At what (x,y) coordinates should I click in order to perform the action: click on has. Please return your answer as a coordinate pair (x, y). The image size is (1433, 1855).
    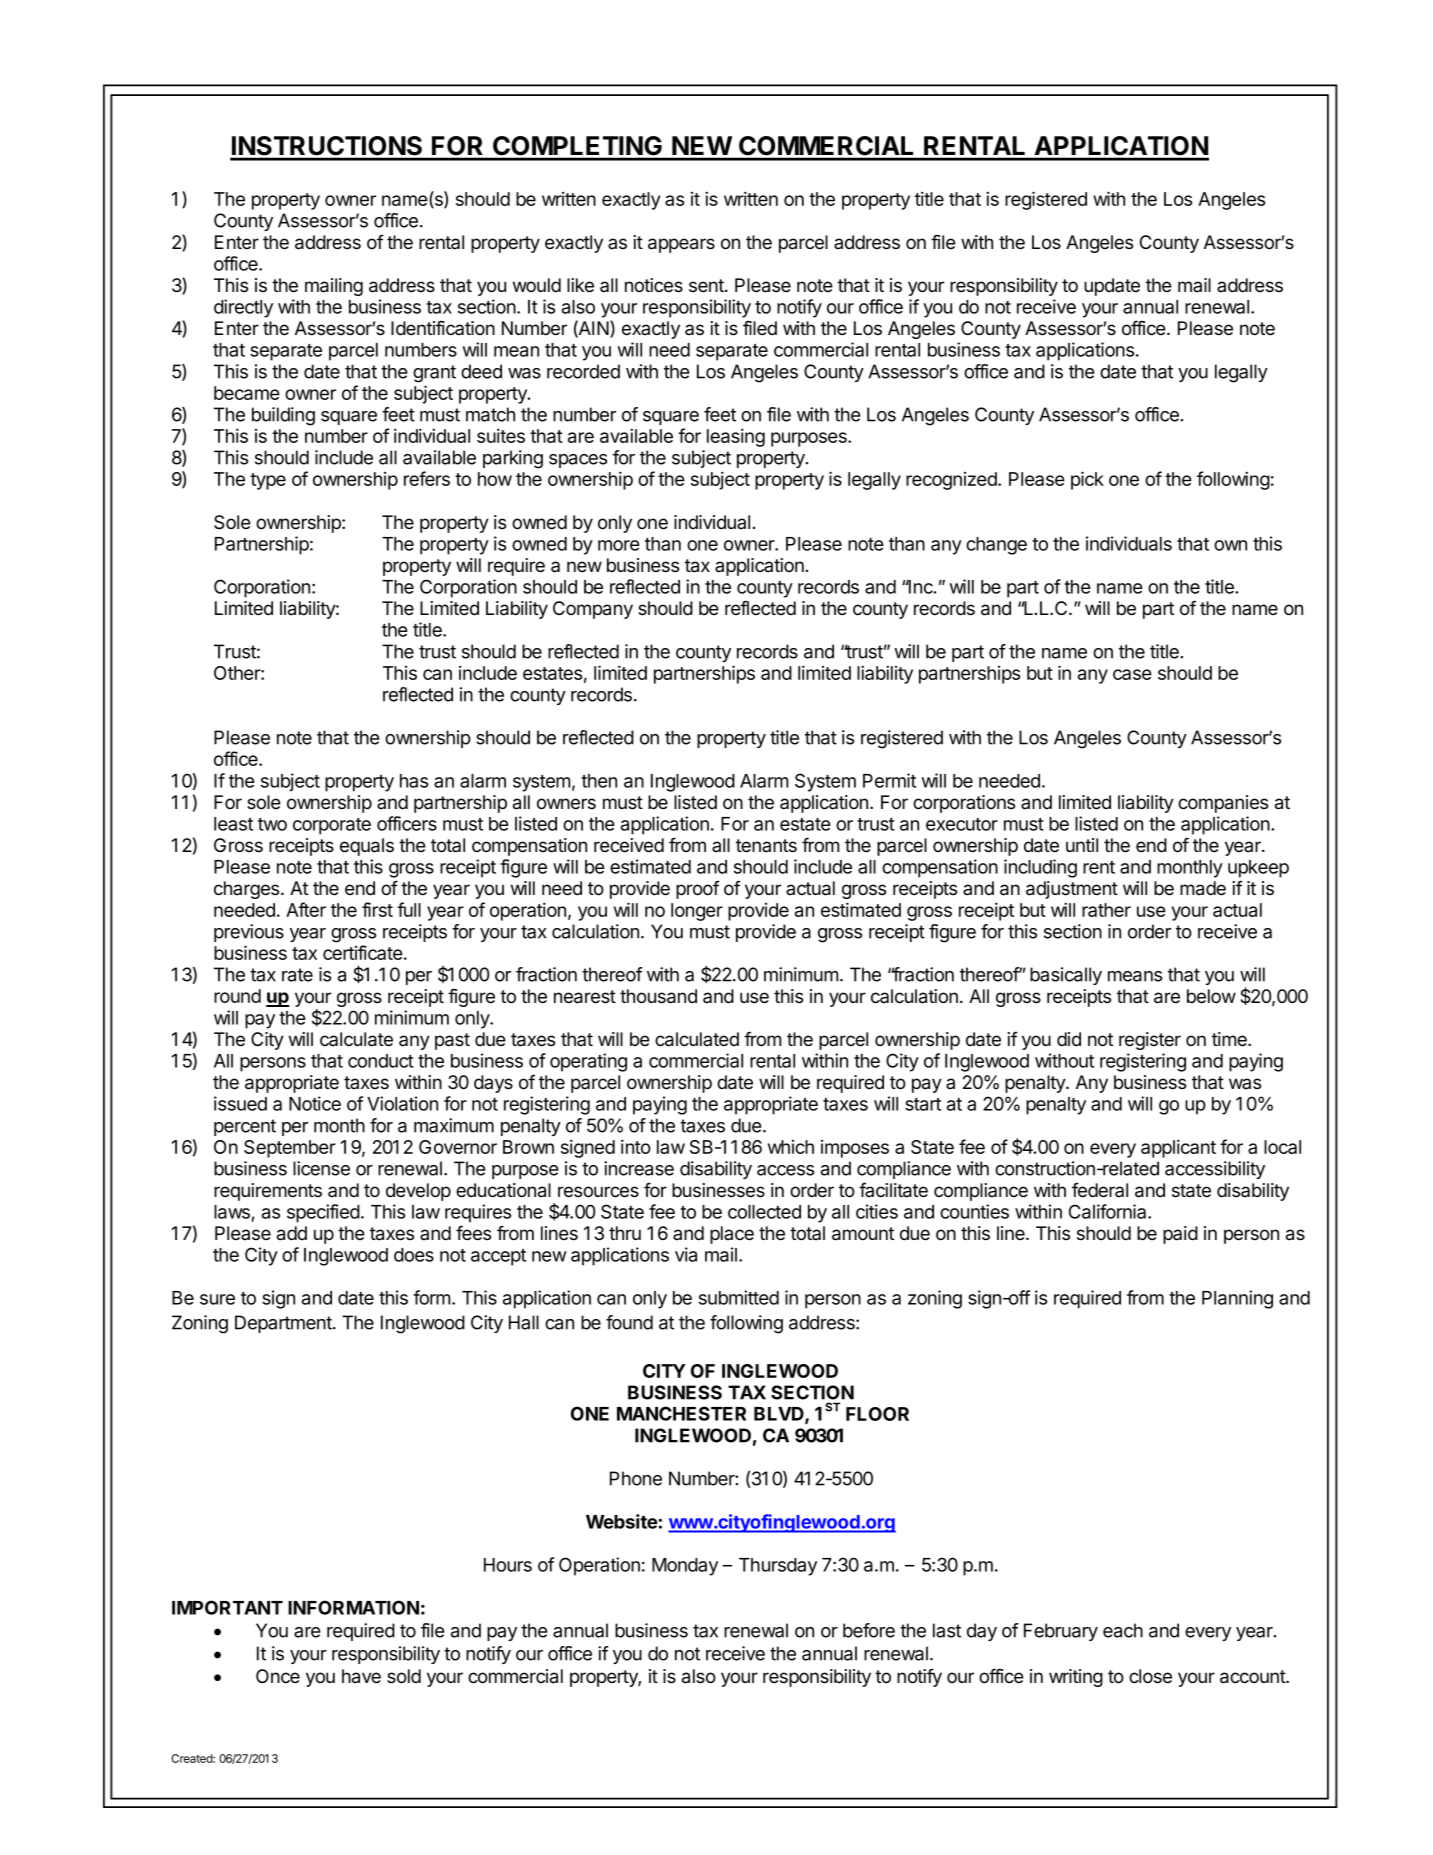
    Looking at the image, I should click on (414, 781).
